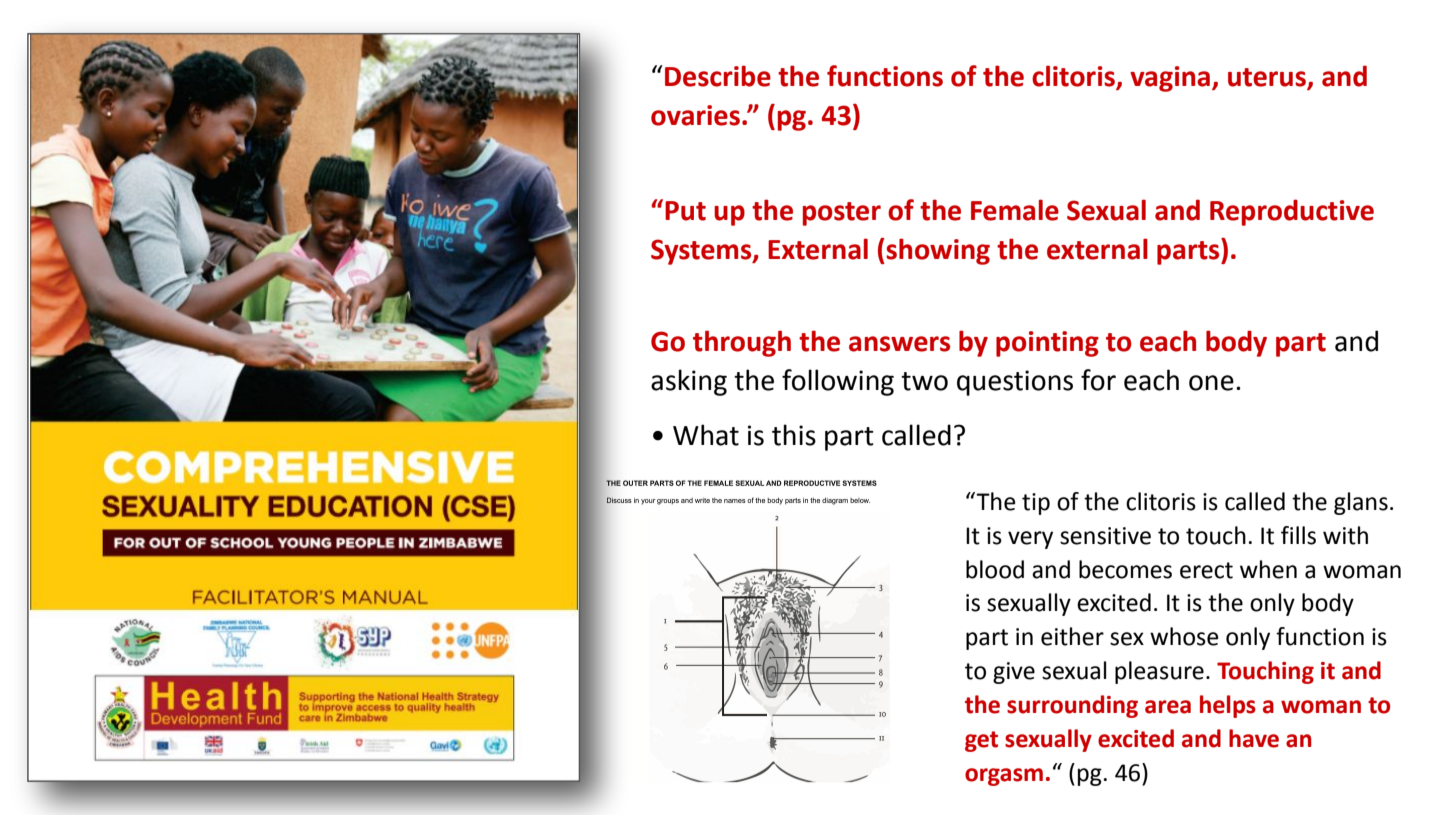 The height and width of the image is (815, 1449). I want to click on Reproductive, so click(1292, 212).
